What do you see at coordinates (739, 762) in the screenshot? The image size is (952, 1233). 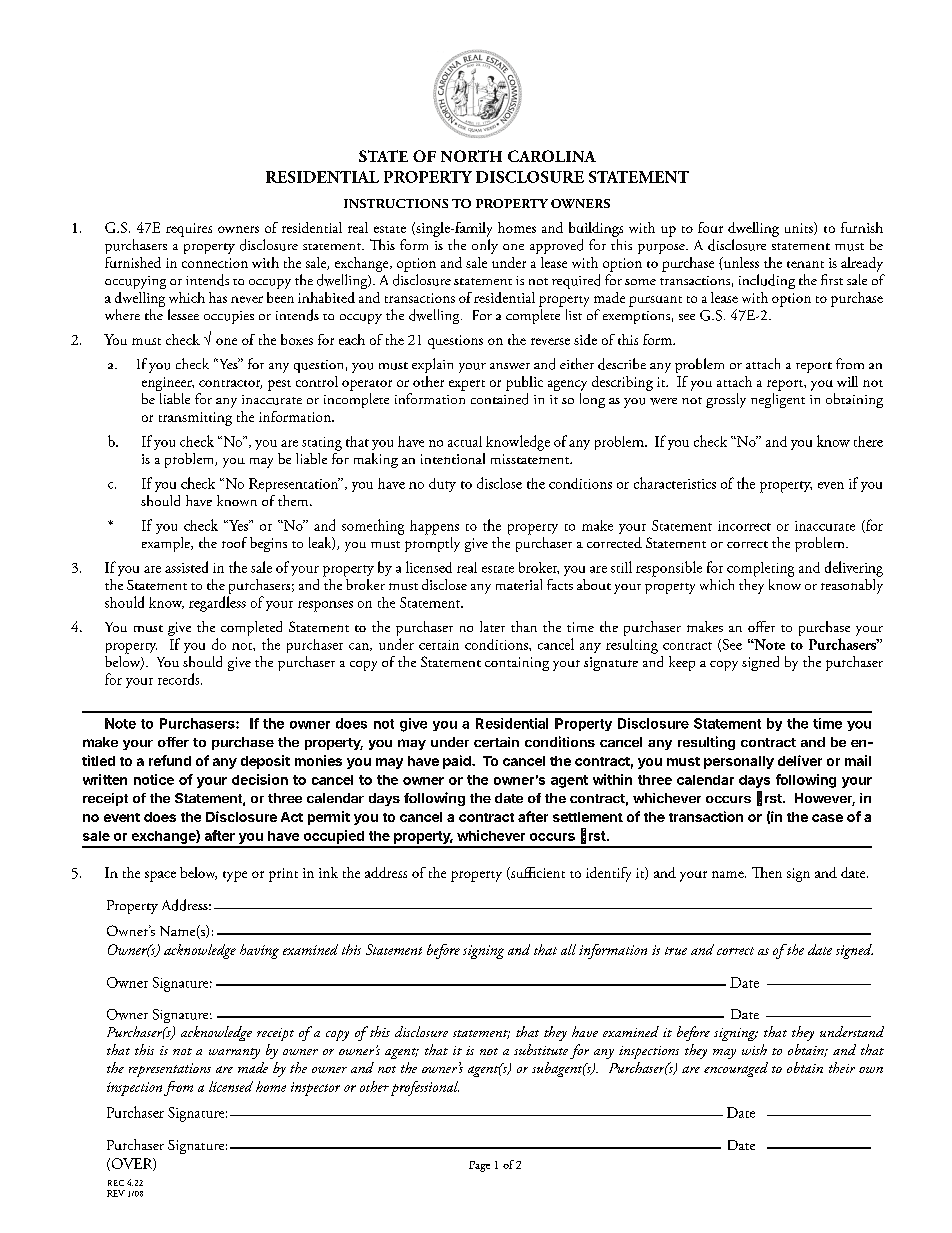 I see `personally` at bounding box center [739, 762].
